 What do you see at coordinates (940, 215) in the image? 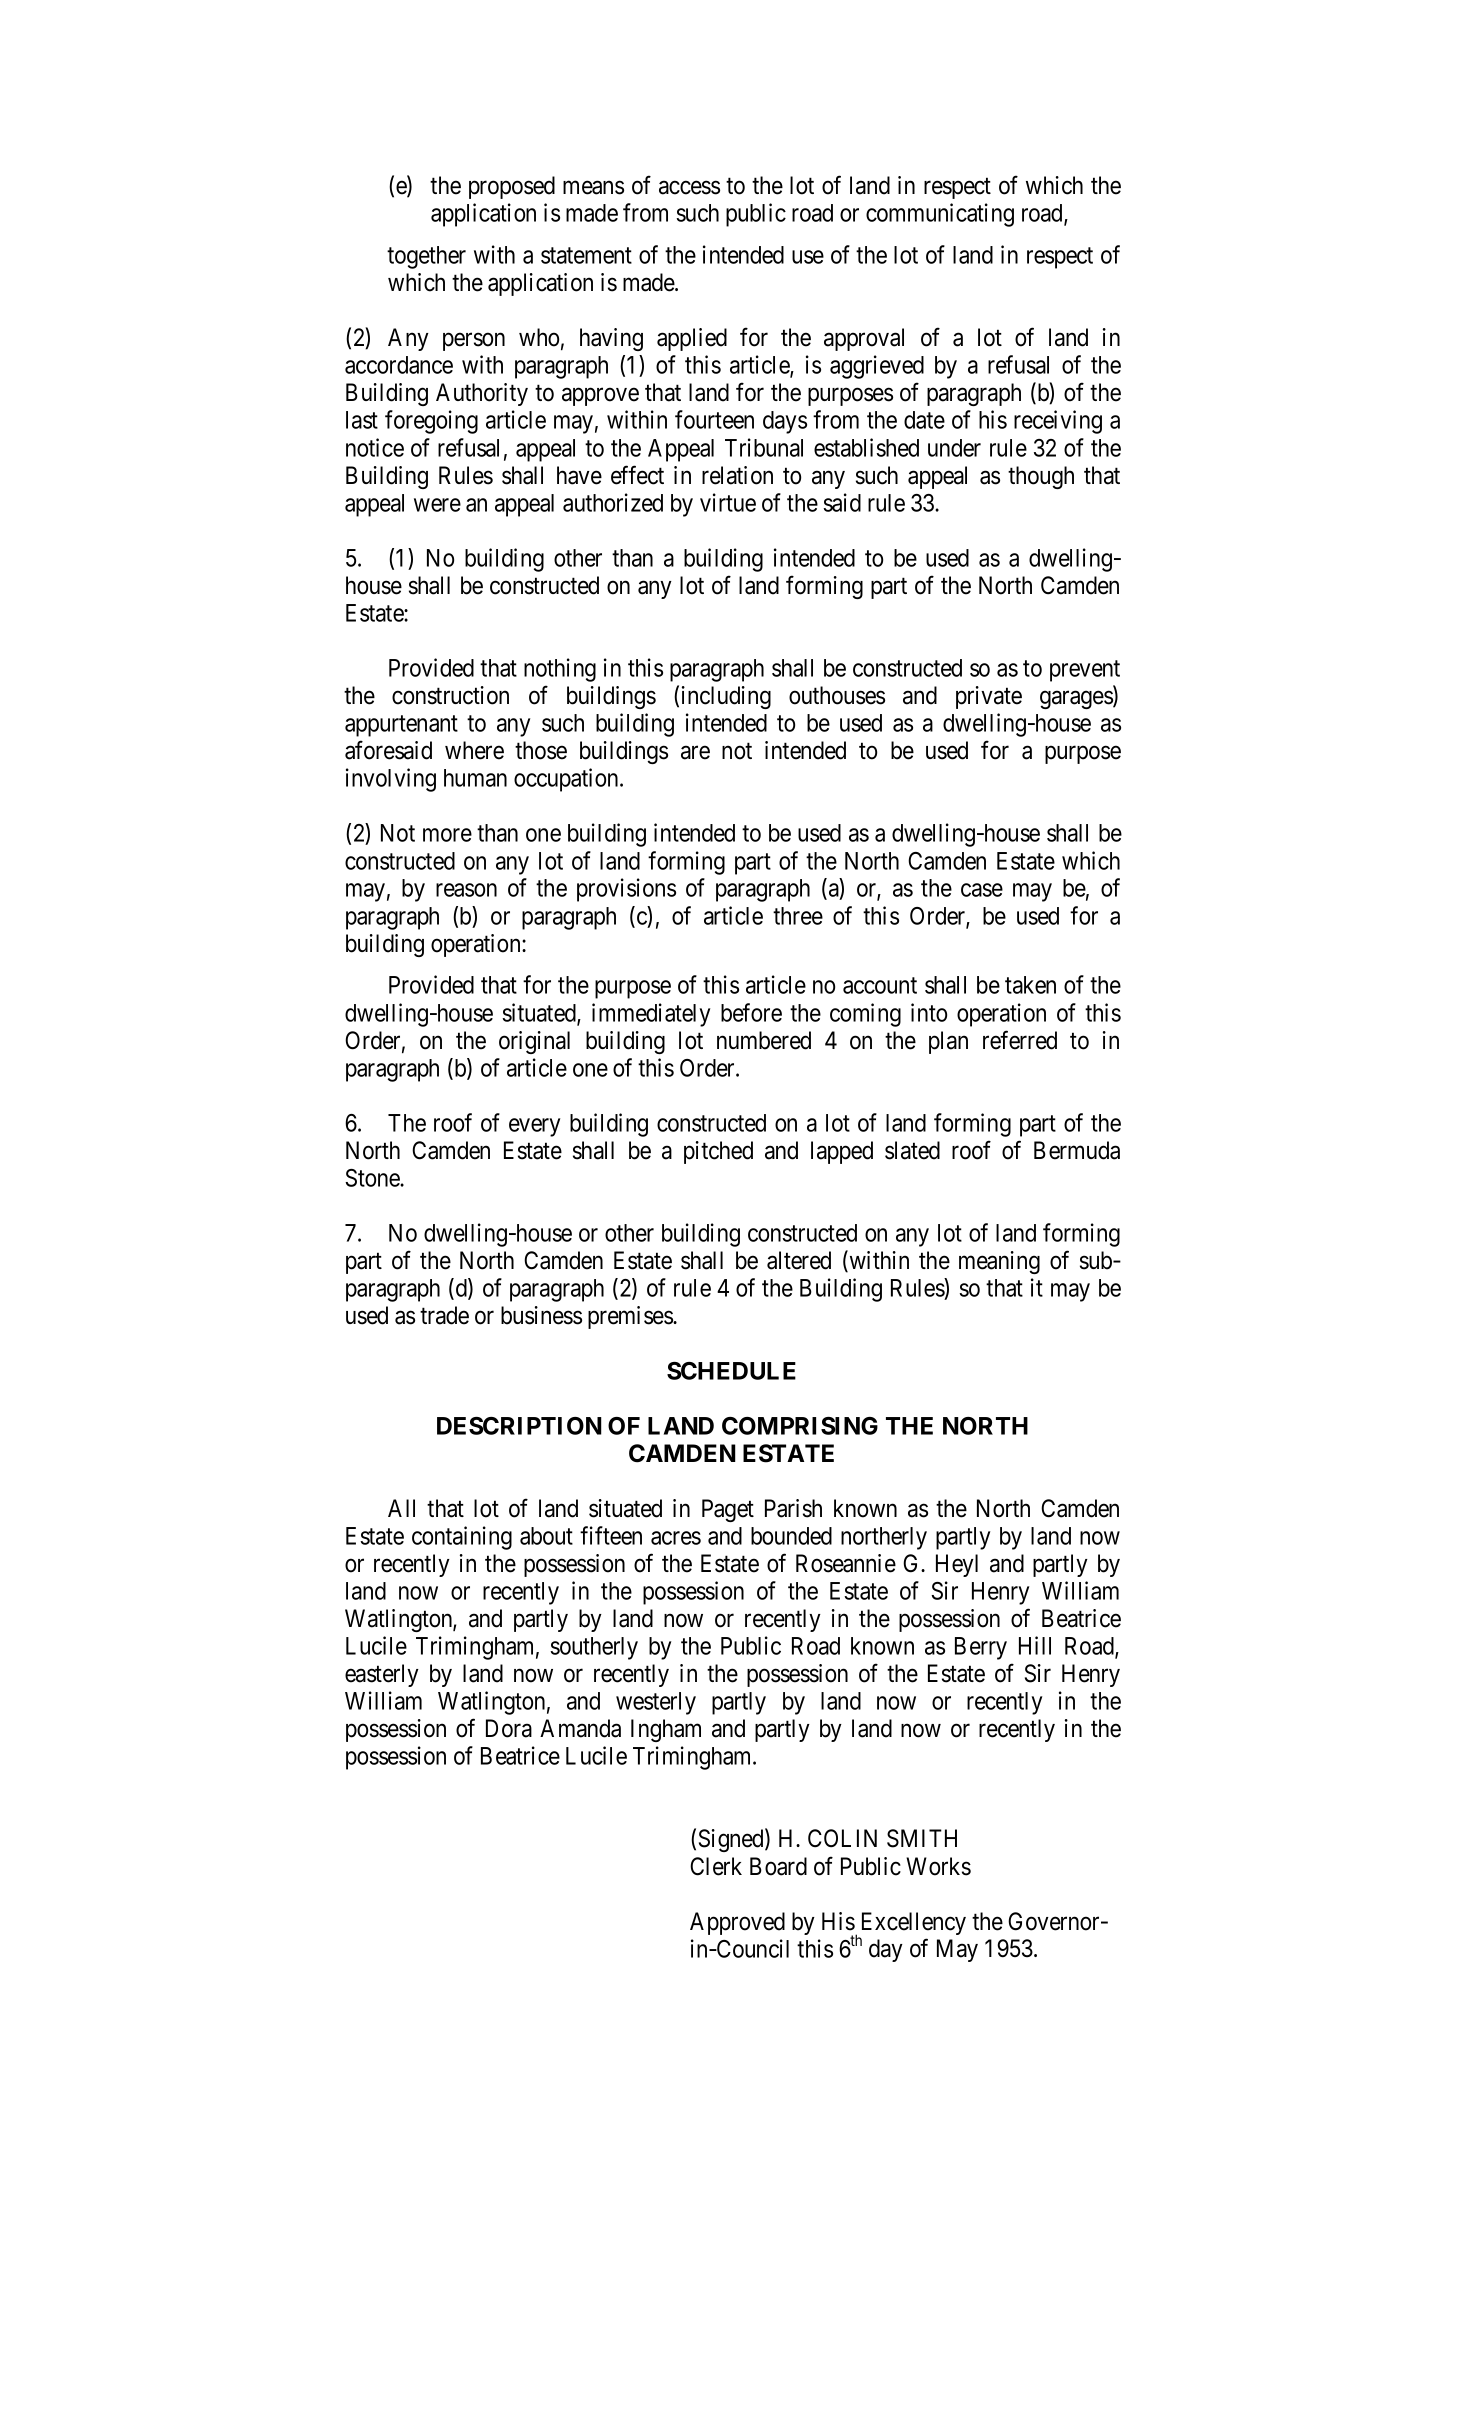
I see `communicating` at bounding box center [940, 215].
